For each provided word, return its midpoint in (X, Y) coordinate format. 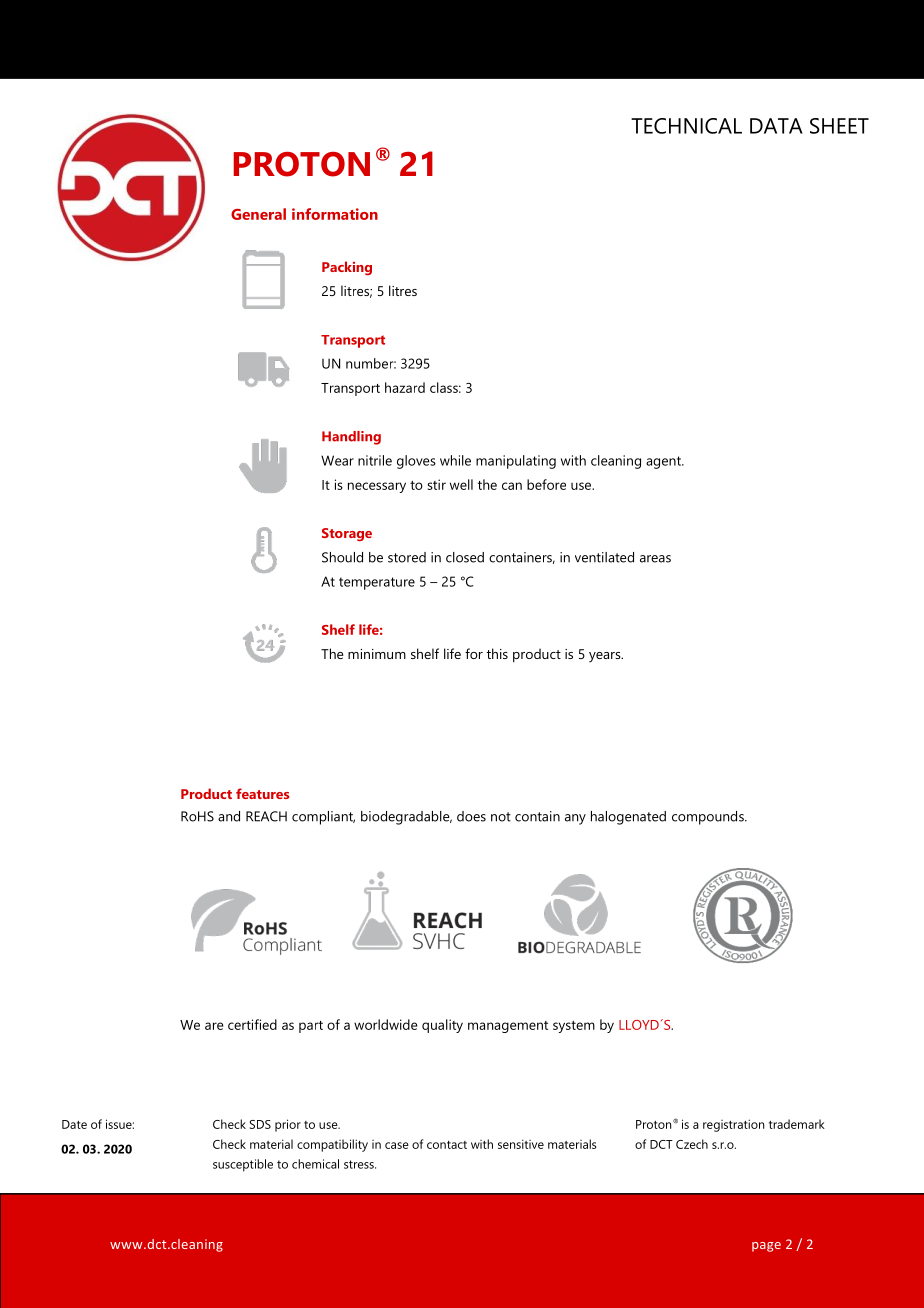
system (574, 1027)
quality (442, 1026)
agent (664, 462)
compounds (709, 818)
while (455, 460)
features (262, 793)
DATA (776, 126)
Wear (337, 460)
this (497, 653)
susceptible (243, 1165)
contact (447, 1145)
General (258, 214)
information (335, 214)
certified (252, 1024)
